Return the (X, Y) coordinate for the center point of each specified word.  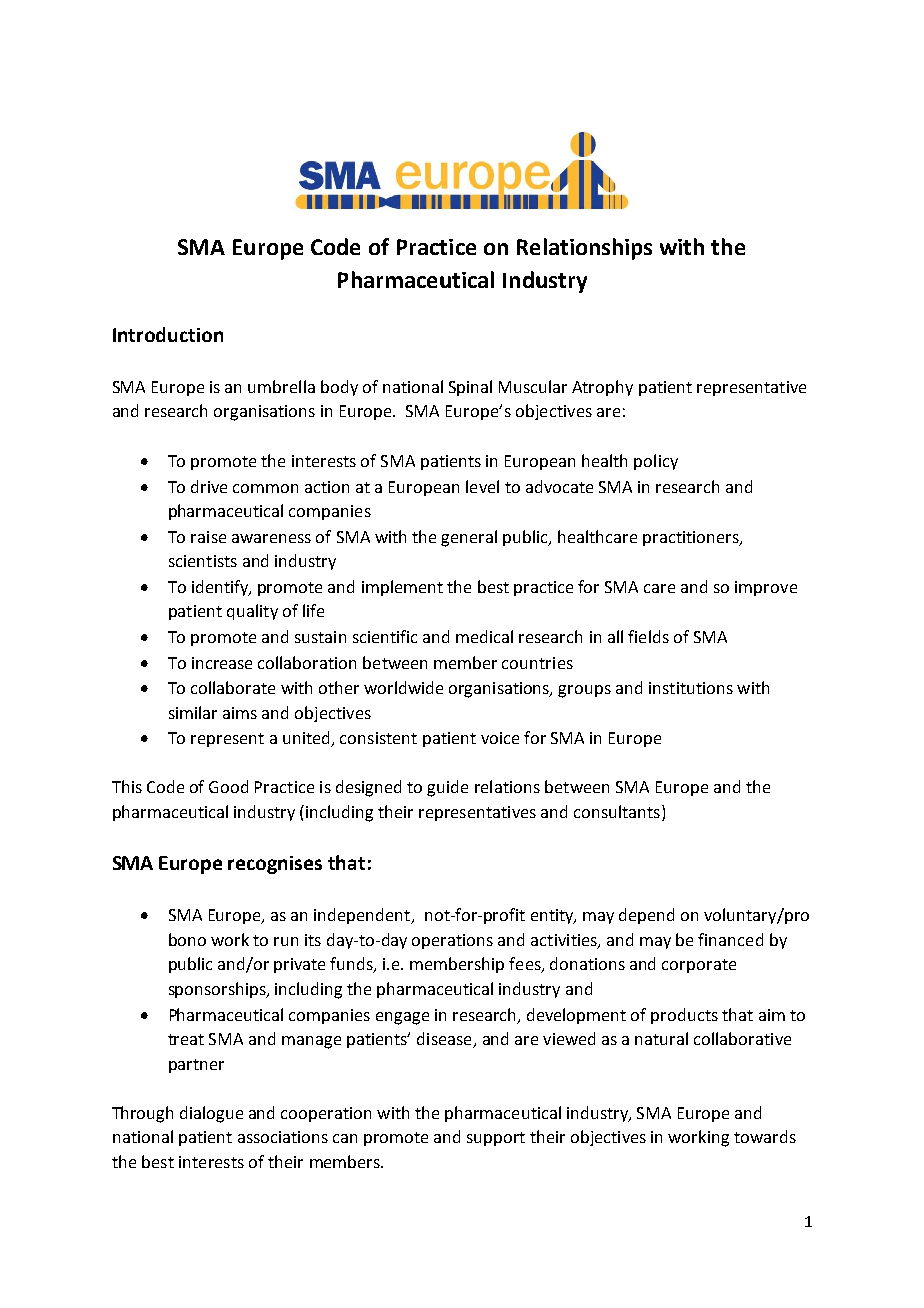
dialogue (211, 1114)
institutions (691, 688)
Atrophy (602, 388)
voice (500, 738)
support (496, 1139)
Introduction (168, 334)
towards (765, 1136)
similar (193, 712)
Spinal (470, 388)
